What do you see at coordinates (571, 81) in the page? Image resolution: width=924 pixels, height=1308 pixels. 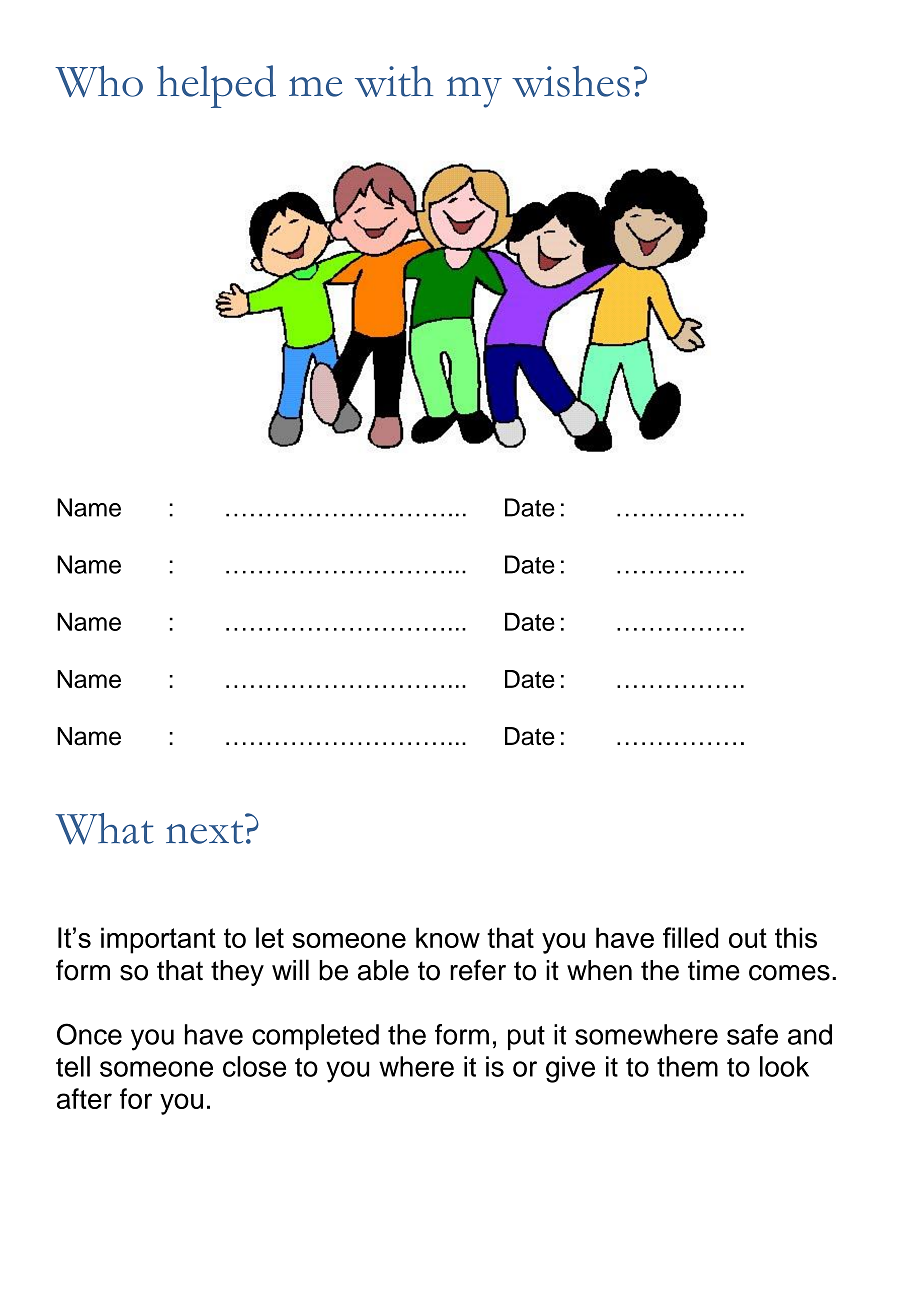 I see `wishes` at bounding box center [571, 81].
